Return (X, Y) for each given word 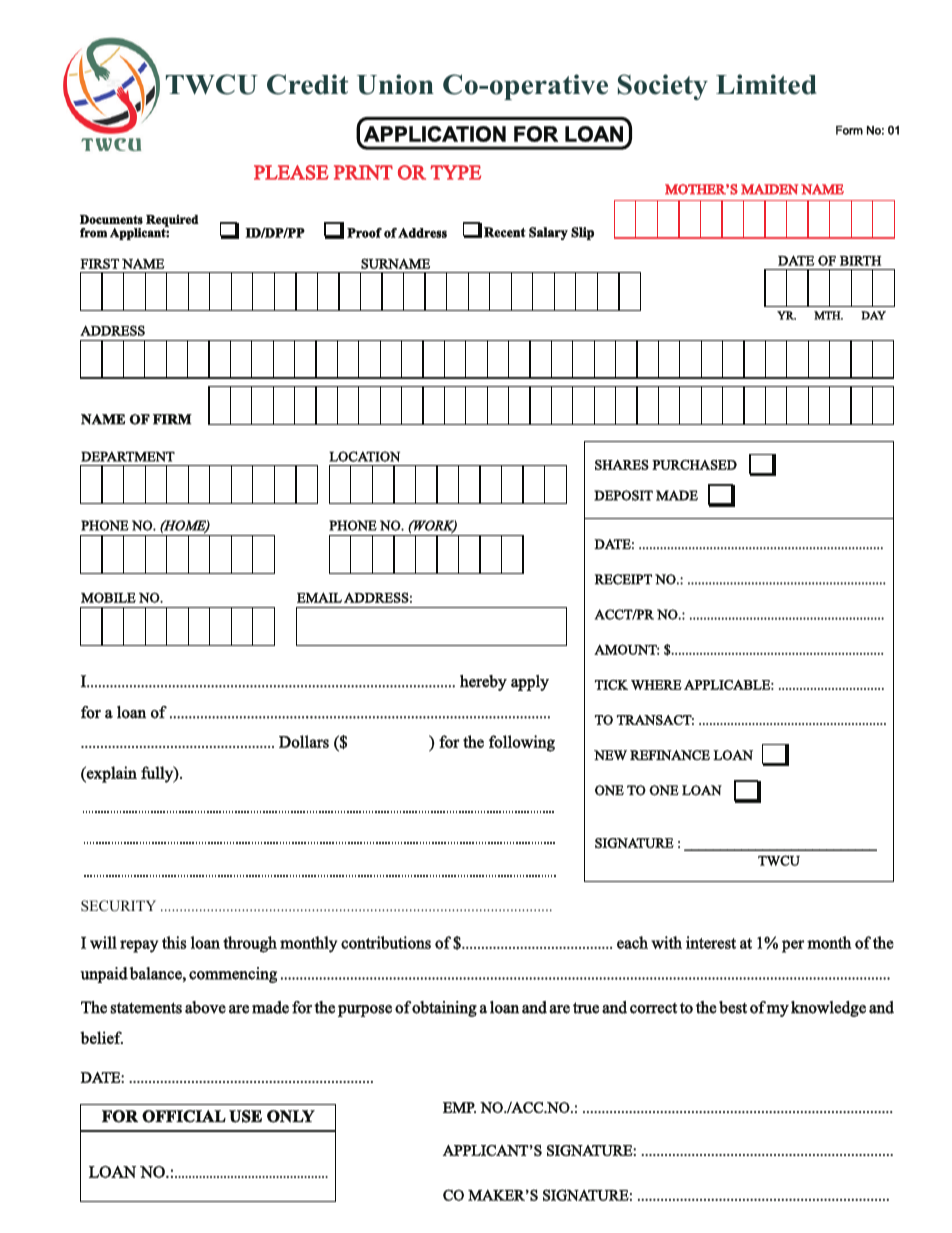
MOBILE (108, 597)
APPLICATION (435, 134)
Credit (307, 84)
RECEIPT (623, 579)
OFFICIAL (184, 1116)
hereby (483, 683)
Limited (766, 84)
